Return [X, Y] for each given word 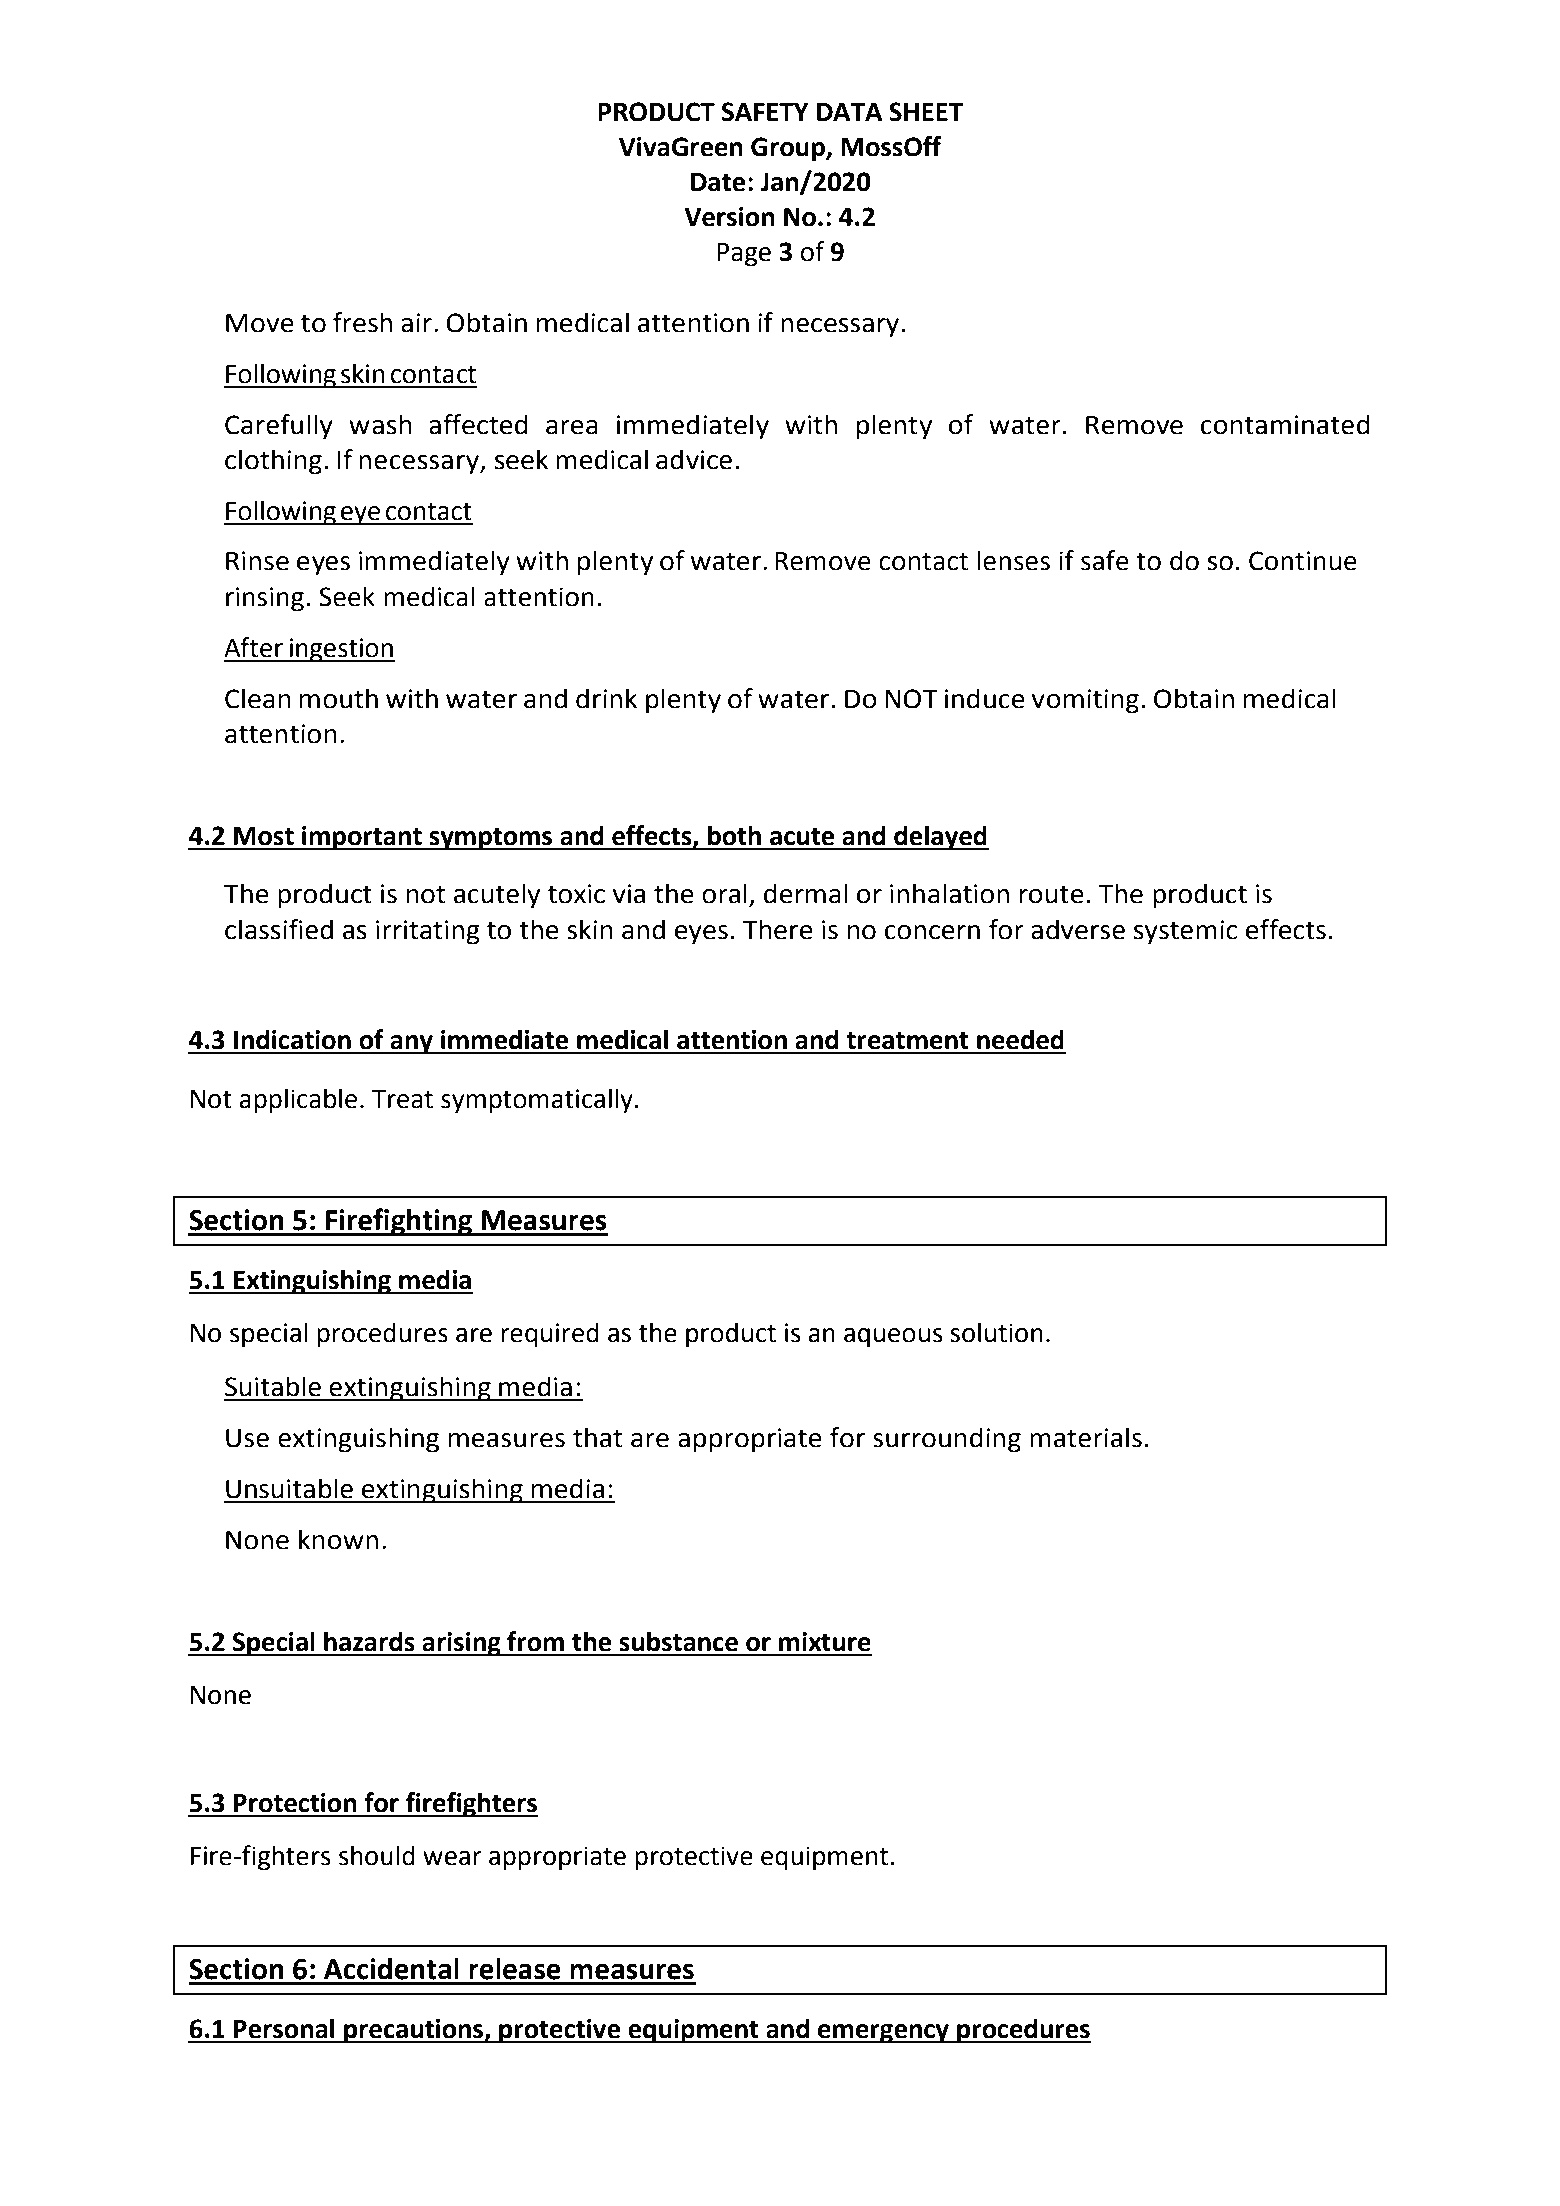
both [734, 835]
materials [1086, 1437]
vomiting [1085, 701]
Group [789, 149]
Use [247, 1438]
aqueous [893, 1338]
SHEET [926, 112]
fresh [362, 322]
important [362, 838]
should [377, 1855]
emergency [883, 2034]
